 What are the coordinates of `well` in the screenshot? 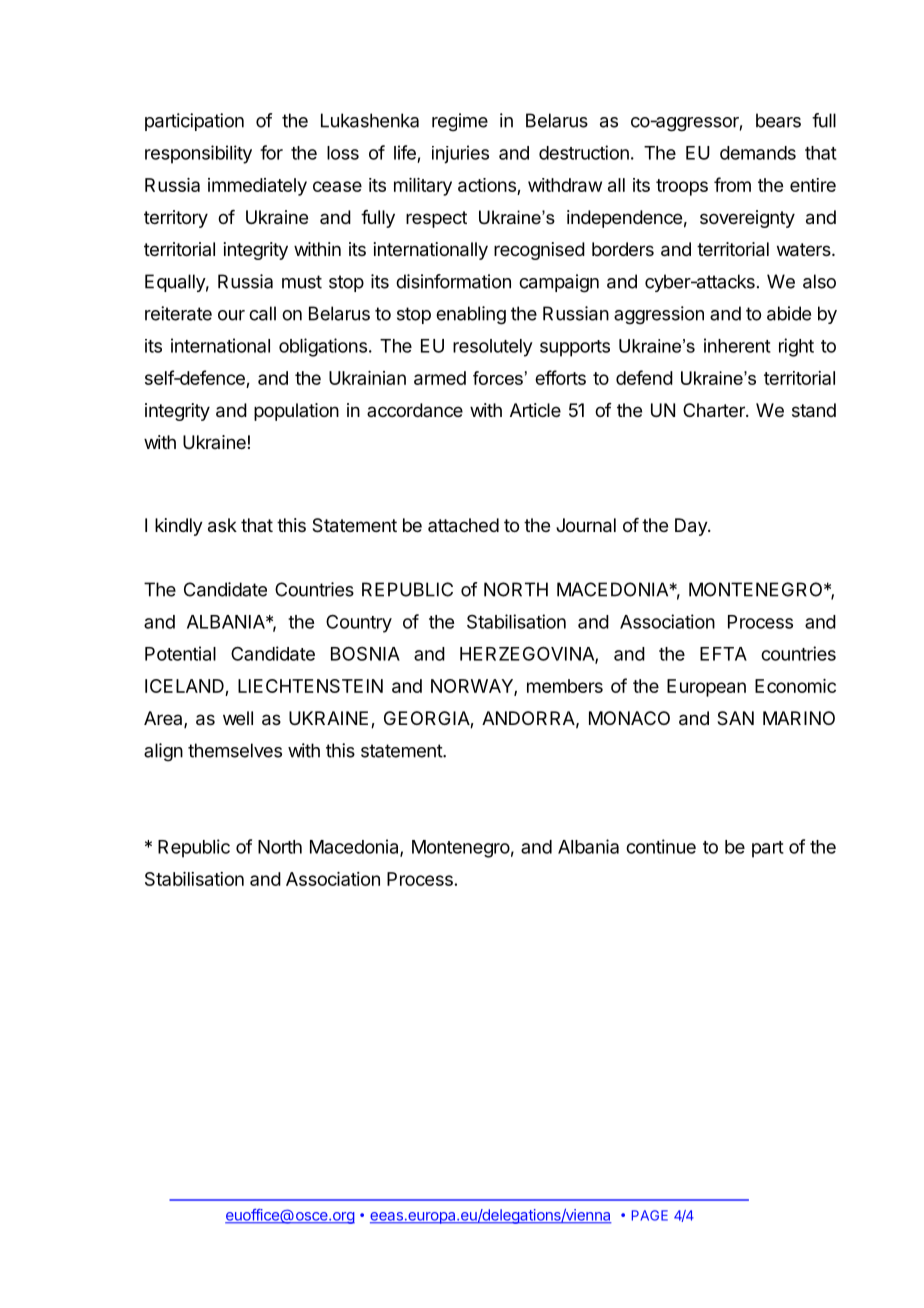 It's located at (238, 718).
